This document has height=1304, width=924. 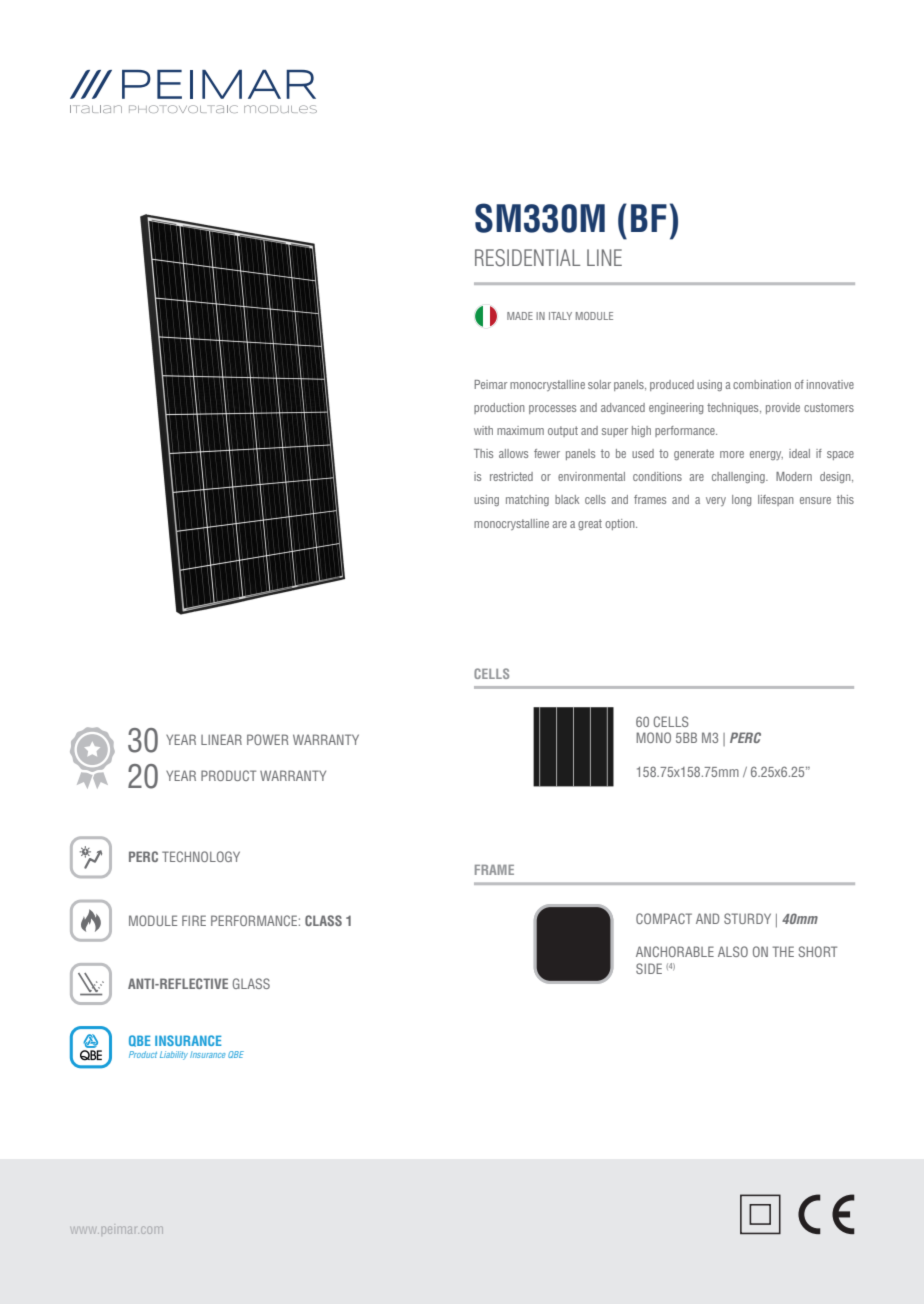 What do you see at coordinates (520, 316) in the document?
I see `MADE` at bounding box center [520, 316].
